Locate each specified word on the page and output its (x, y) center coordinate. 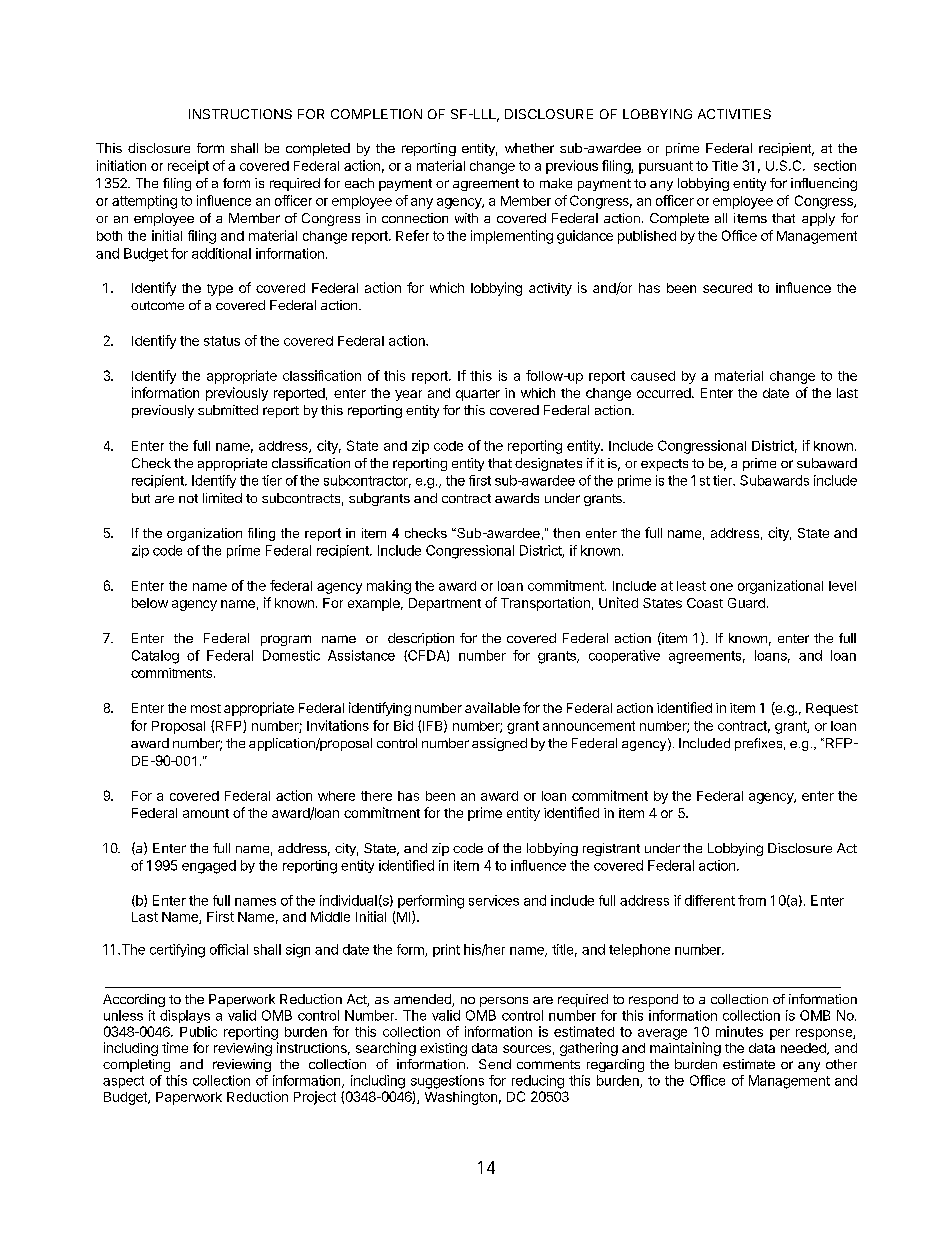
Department (445, 604)
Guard (746, 603)
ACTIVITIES (734, 114)
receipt (188, 167)
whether (529, 148)
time (175, 1047)
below (150, 603)
